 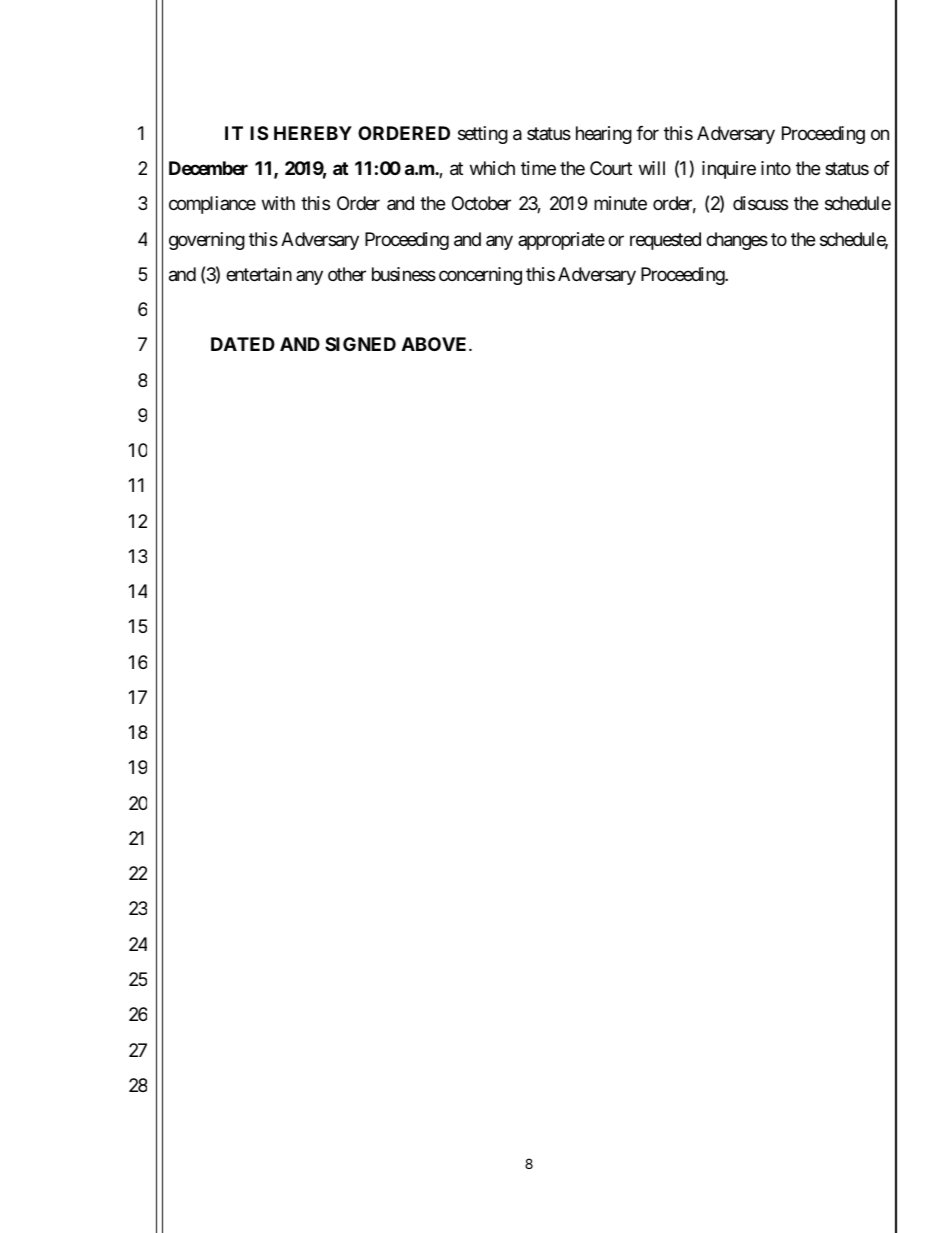 I want to click on with, so click(x=278, y=203).
